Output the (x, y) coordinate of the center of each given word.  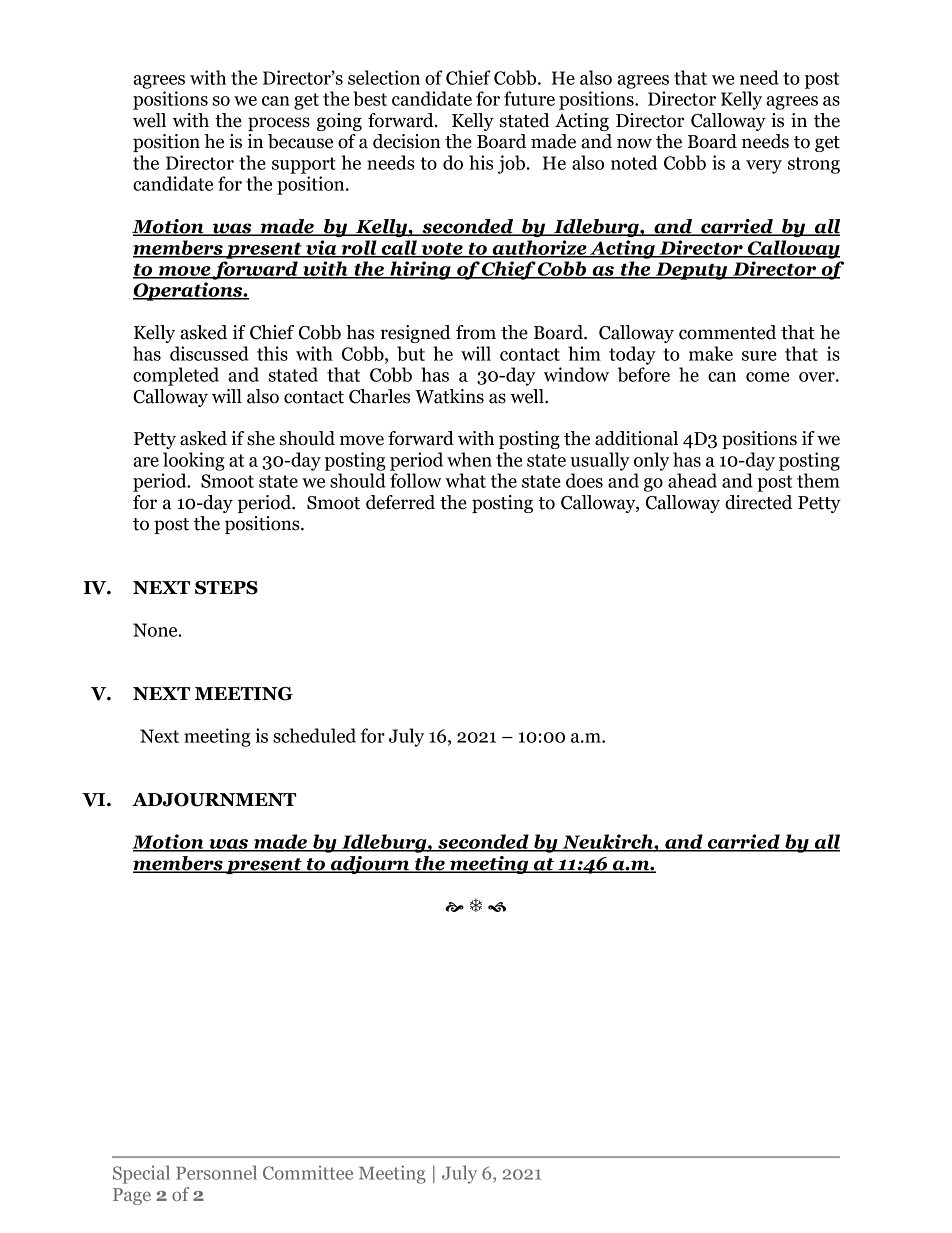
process (279, 124)
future (529, 98)
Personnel (216, 1172)
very (764, 167)
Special (141, 1174)
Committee (308, 1172)
